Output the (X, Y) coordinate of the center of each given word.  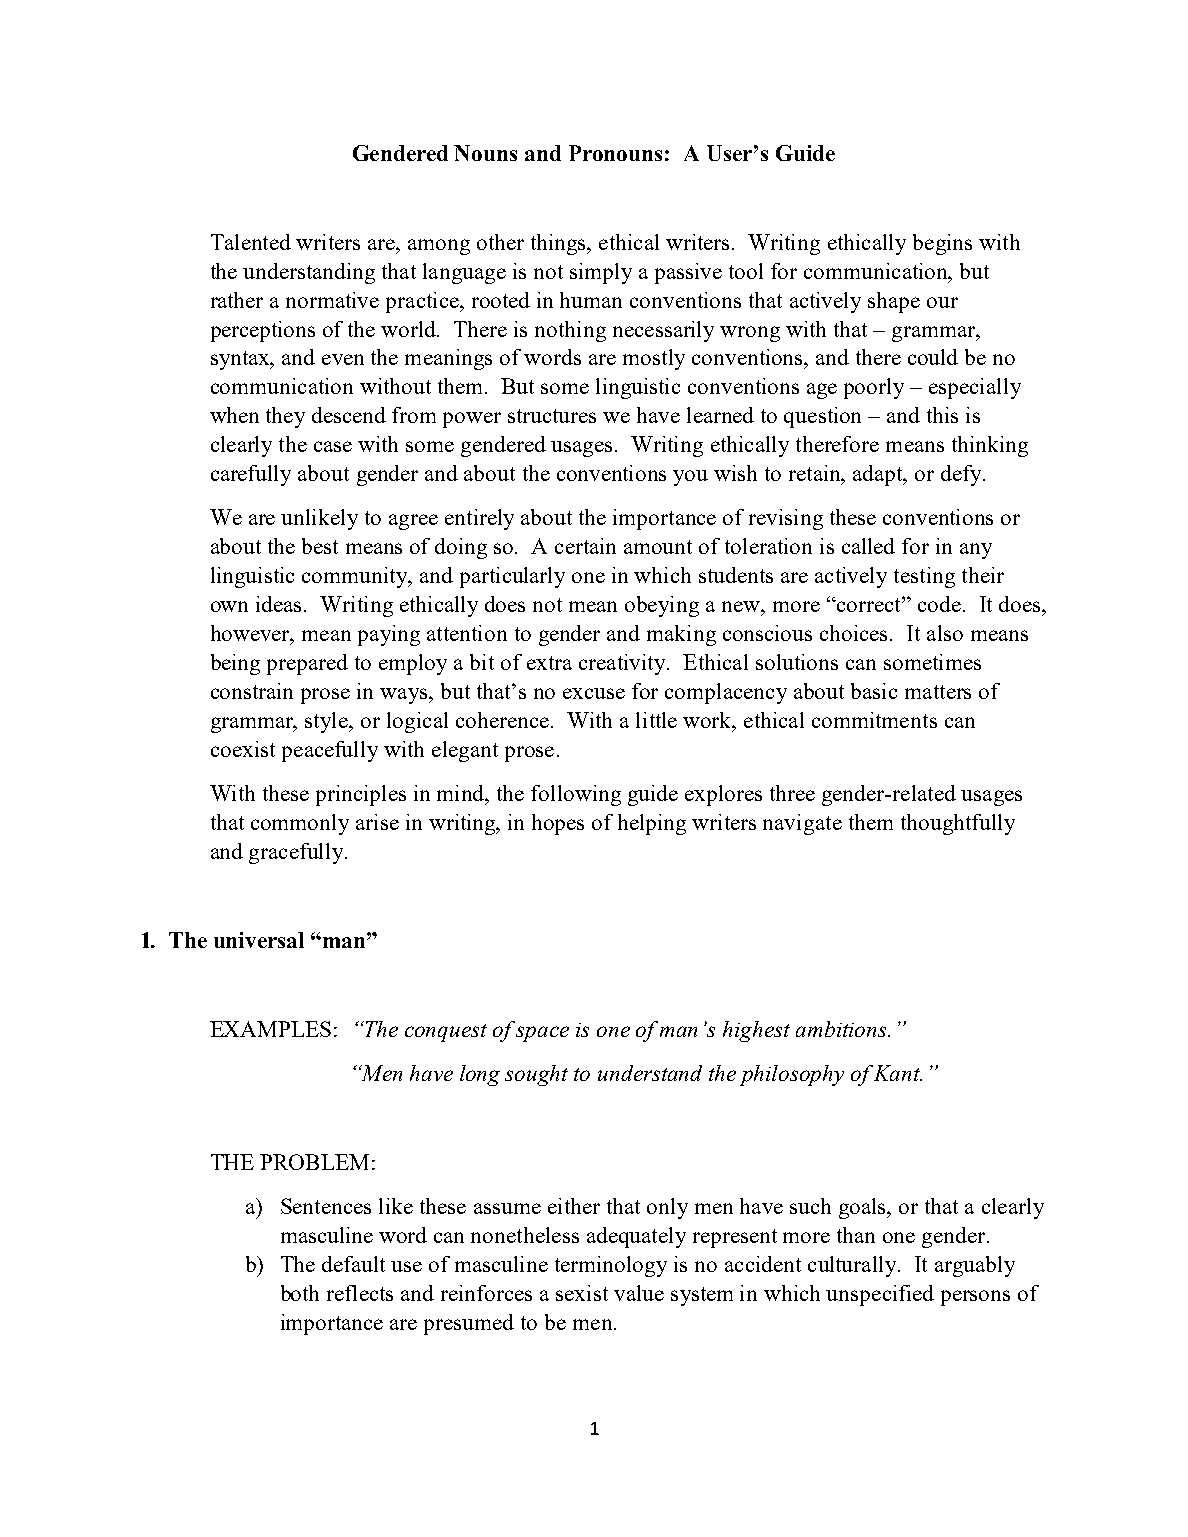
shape (894, 302)
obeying (662, 606)
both (300, 1293)
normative (332, 300)
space (542, 1034)
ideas (280, 604)
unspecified (880, 1295)
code (939, 604)
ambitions (843, 1029)
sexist (582, 1293)
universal (259, 940)
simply (601, 273)
